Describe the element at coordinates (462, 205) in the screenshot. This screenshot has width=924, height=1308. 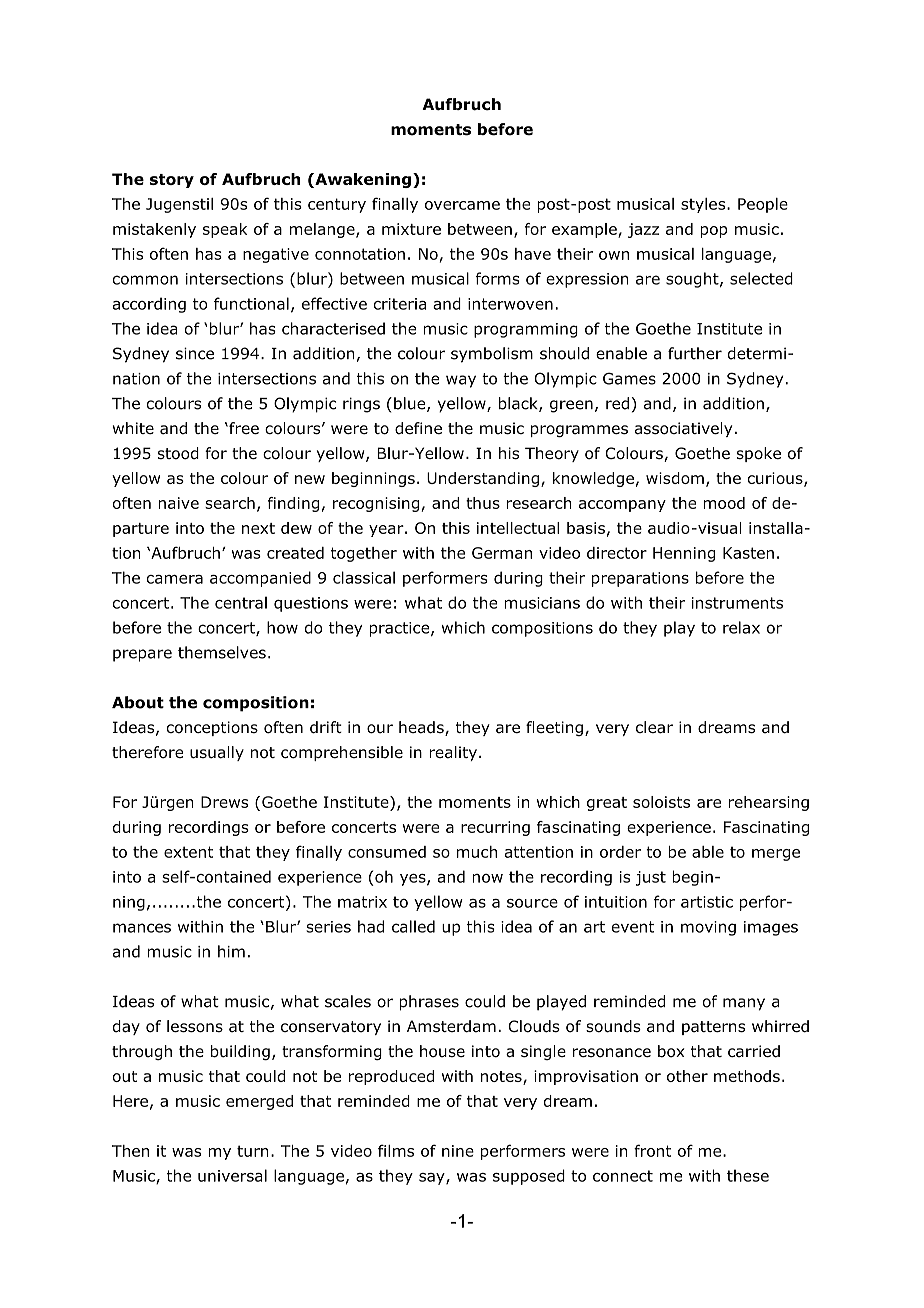
I see `overcame` at that location.
